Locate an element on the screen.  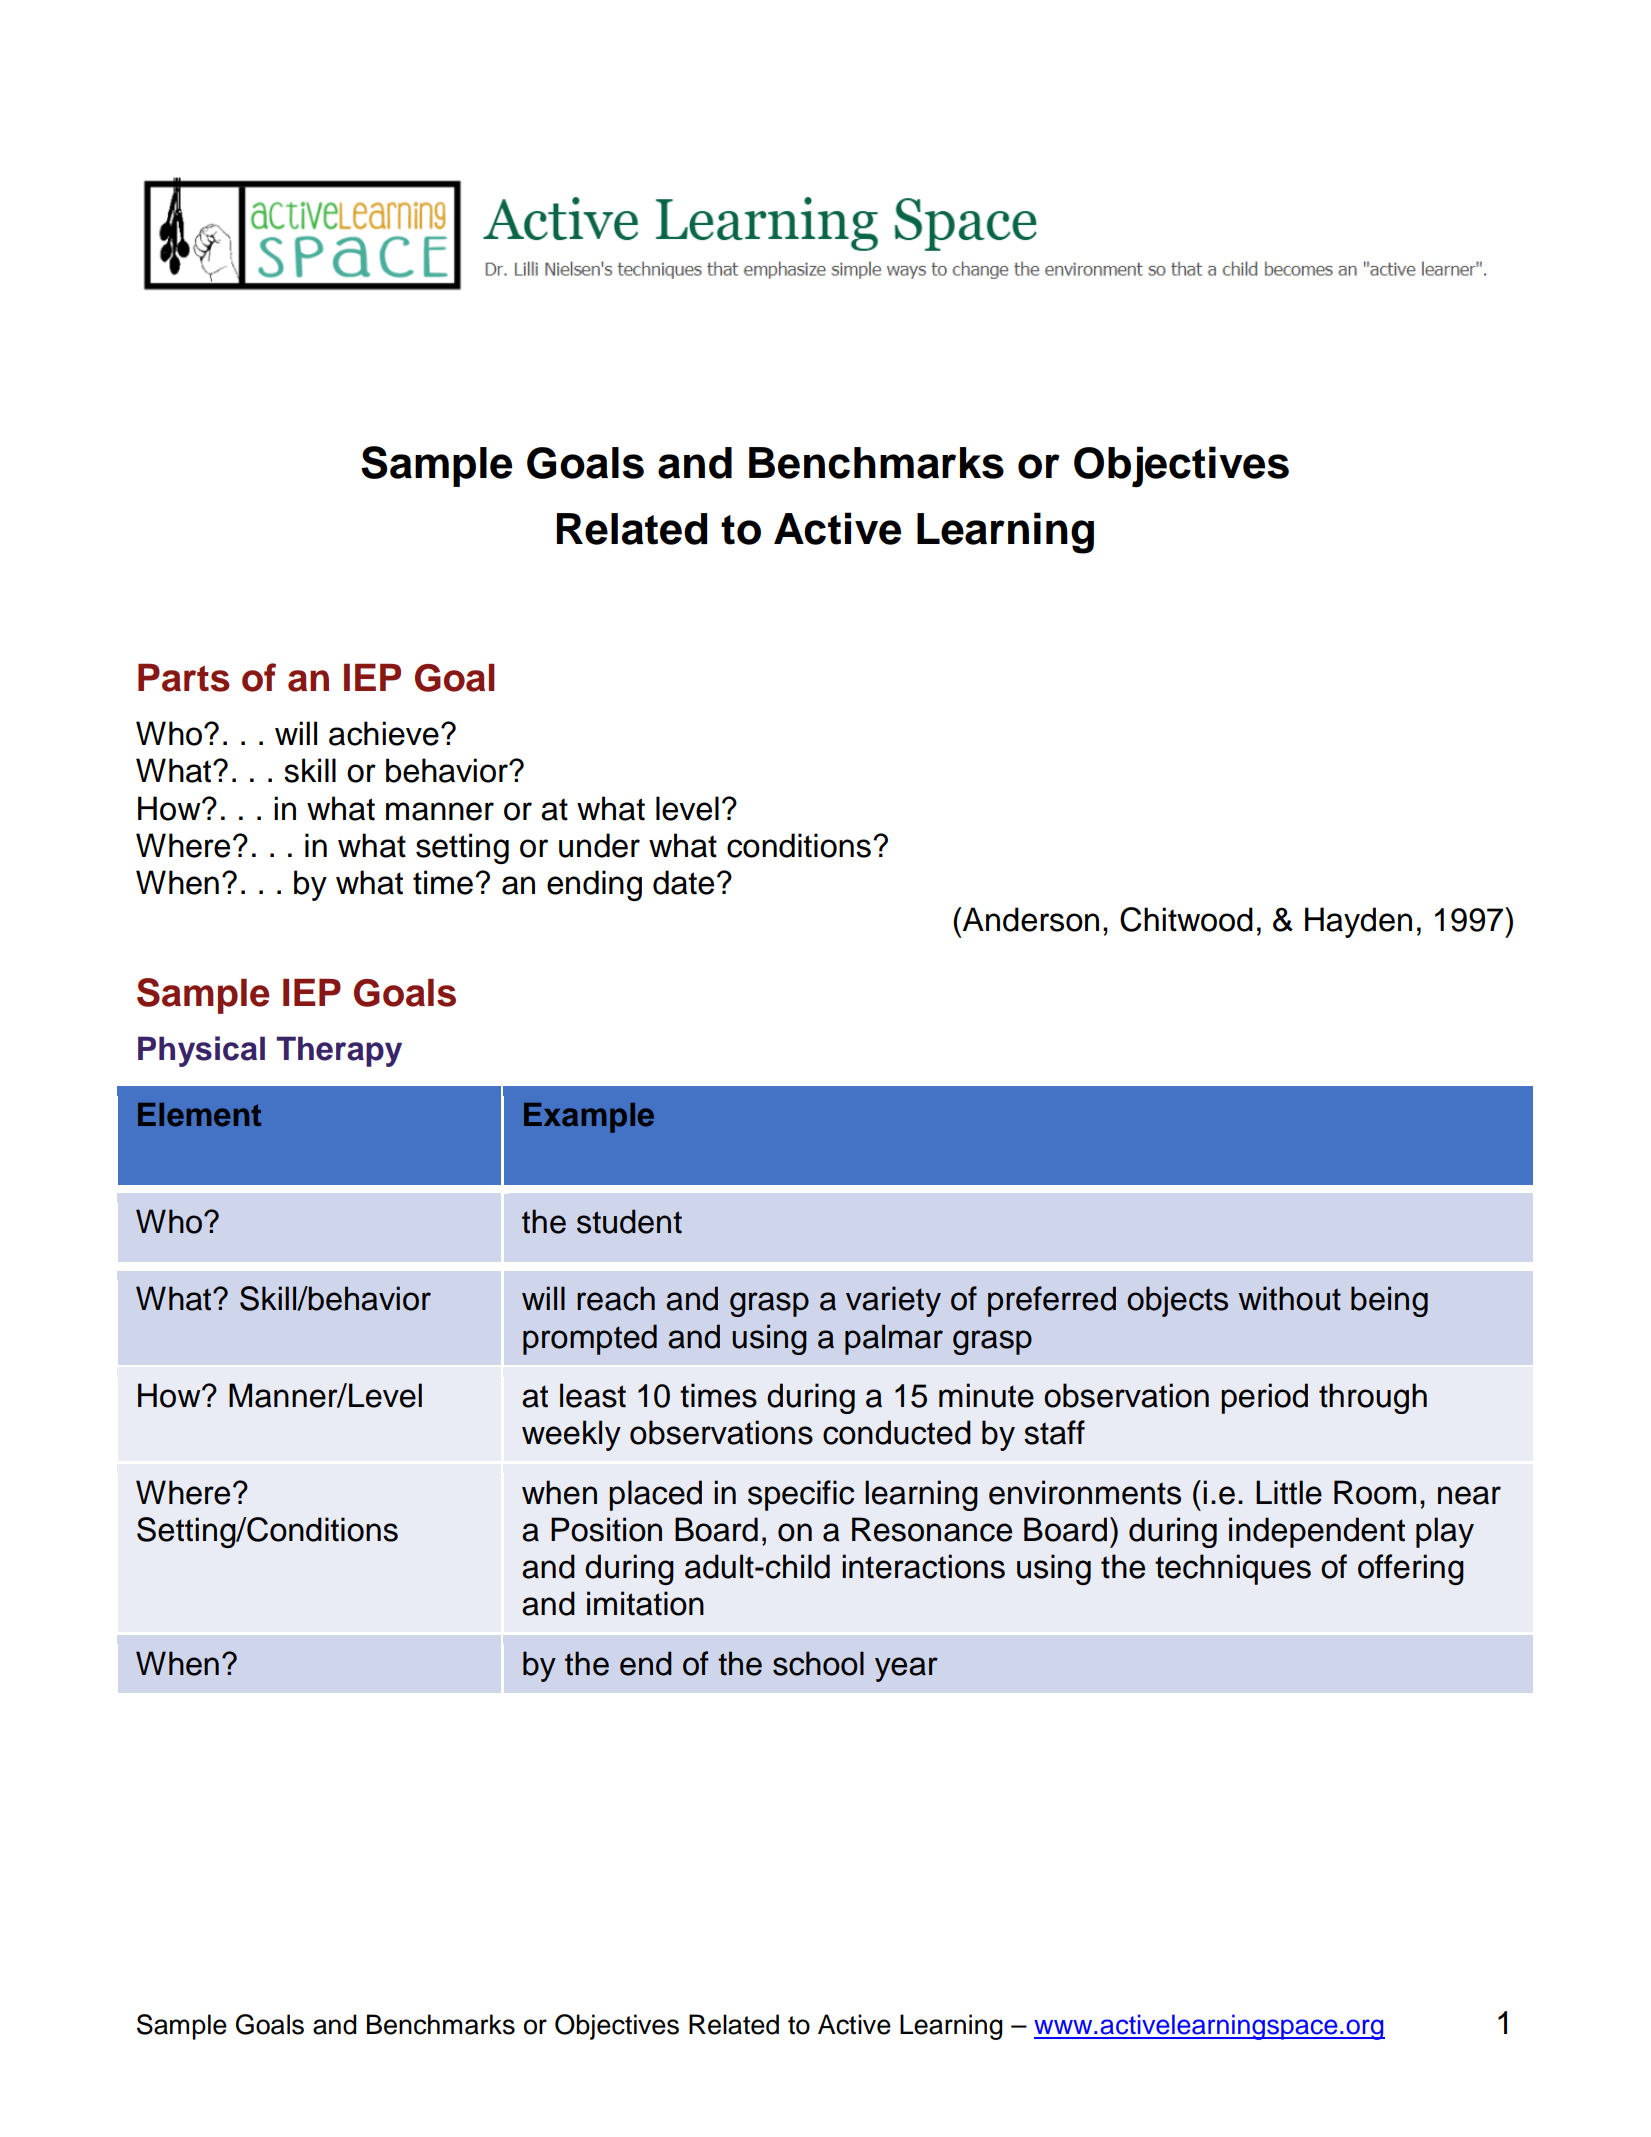
school is located at coordinates (818, 1663).
